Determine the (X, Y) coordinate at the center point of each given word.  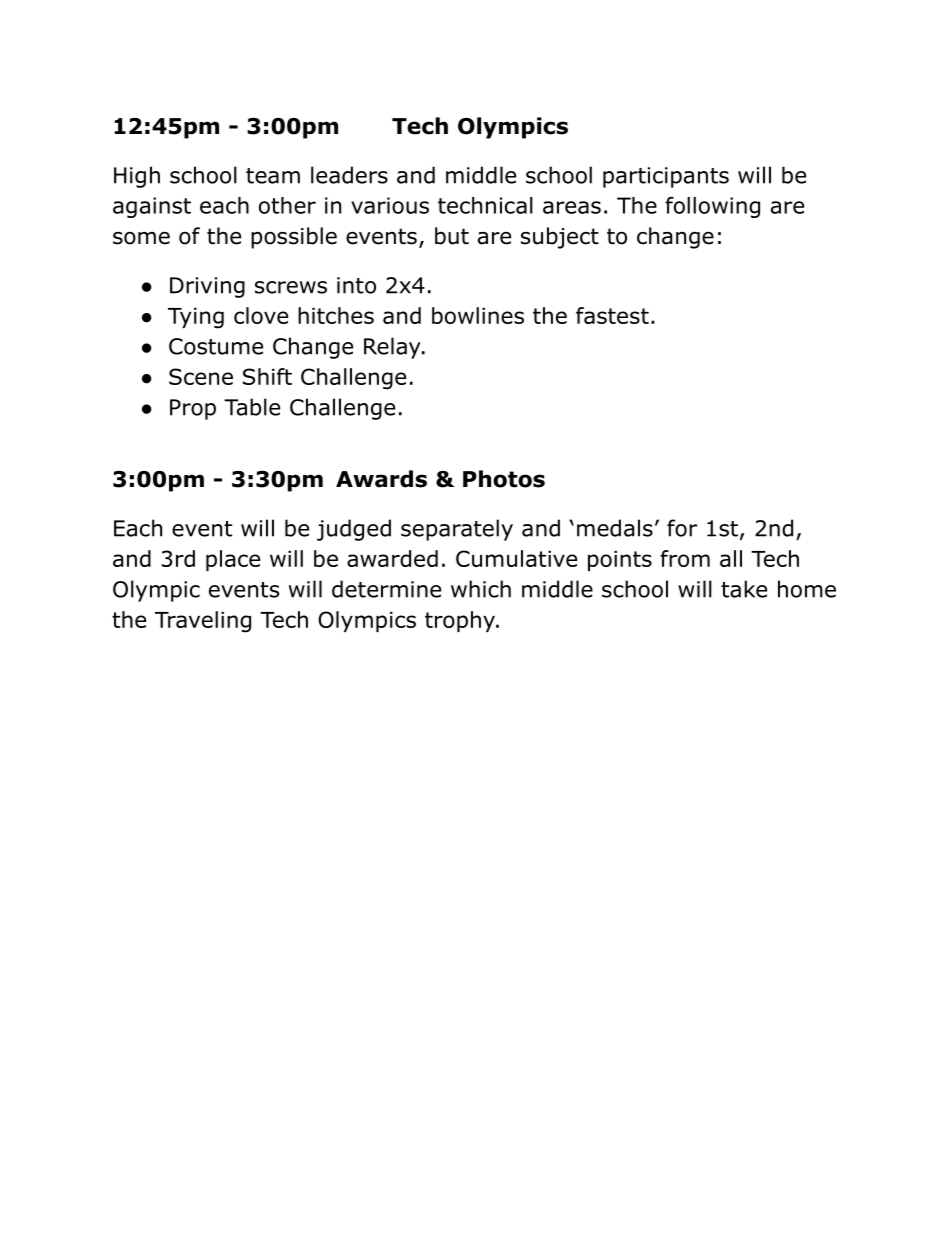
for (682, 528)
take (744, 589)
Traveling (203, 622)
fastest (612, 315)
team (273, 176)
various (390, 205)
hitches (336, 315)
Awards (381, 479)
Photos (504, 479)
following (712, 207)
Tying (196, 318)
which (481, 589)
